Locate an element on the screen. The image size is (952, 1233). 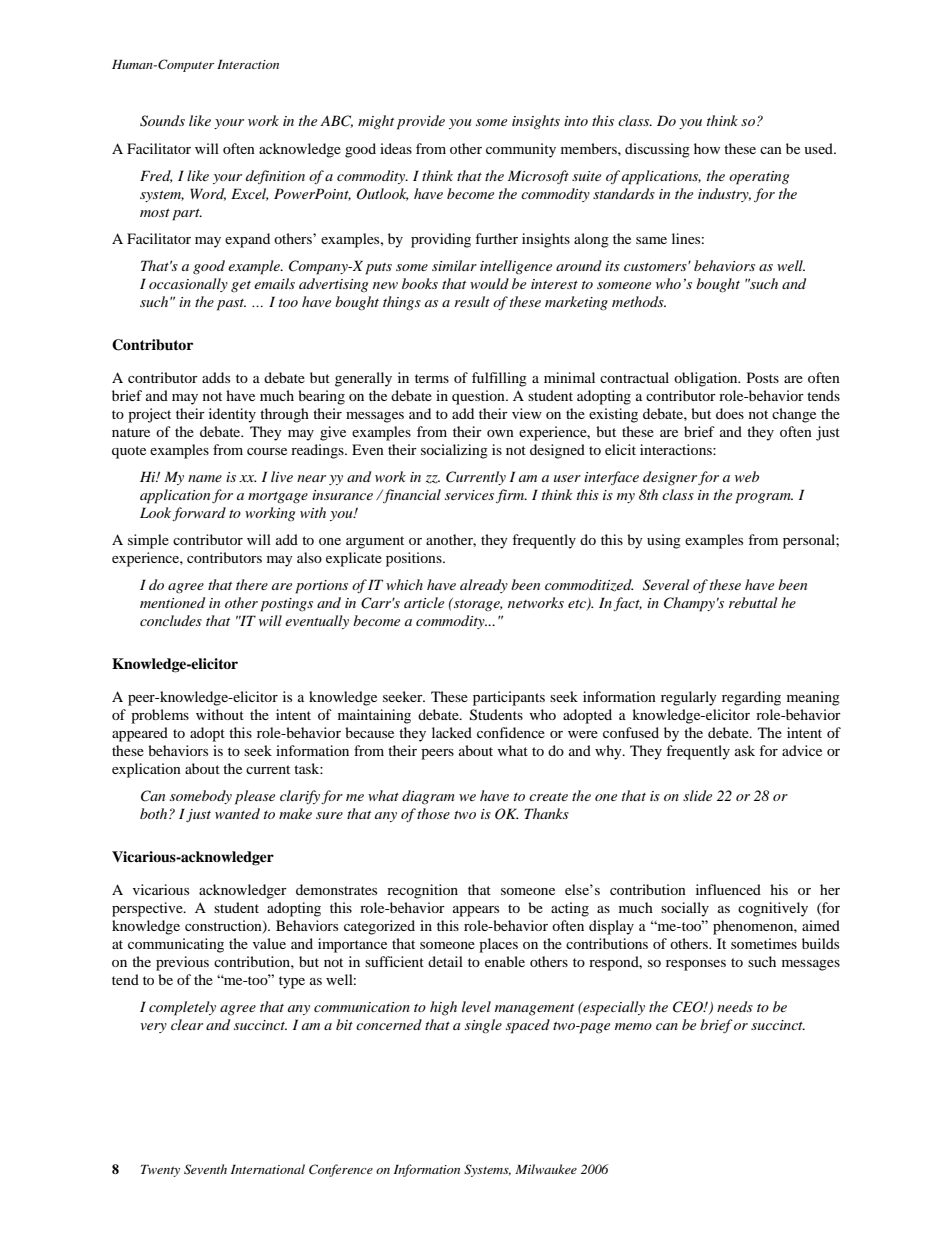
influenced is located at coordinates (728, 889).
